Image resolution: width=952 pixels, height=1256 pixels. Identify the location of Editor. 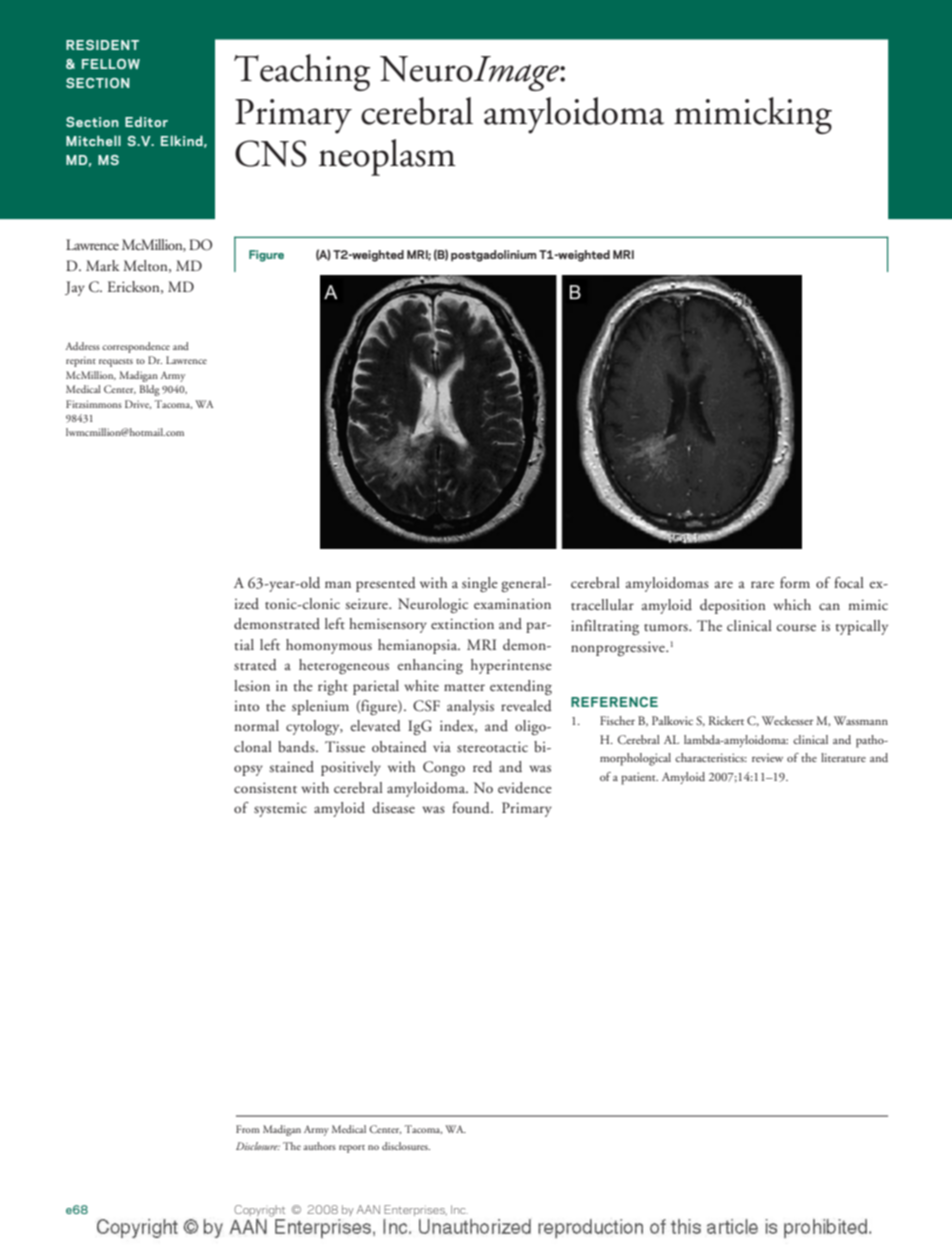
(146, 121).
